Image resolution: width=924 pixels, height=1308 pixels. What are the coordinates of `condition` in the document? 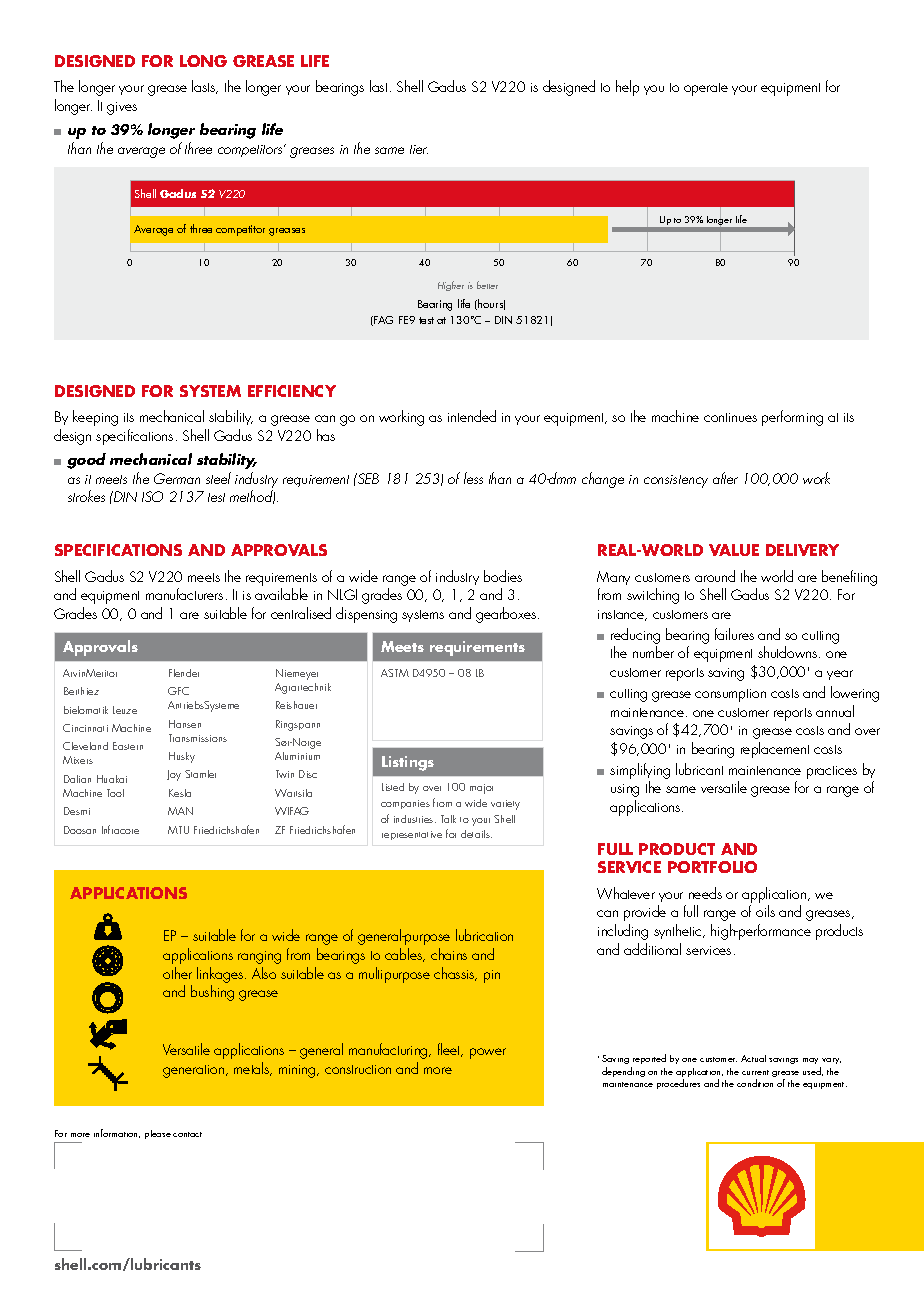 It's located at (755, 1083).
